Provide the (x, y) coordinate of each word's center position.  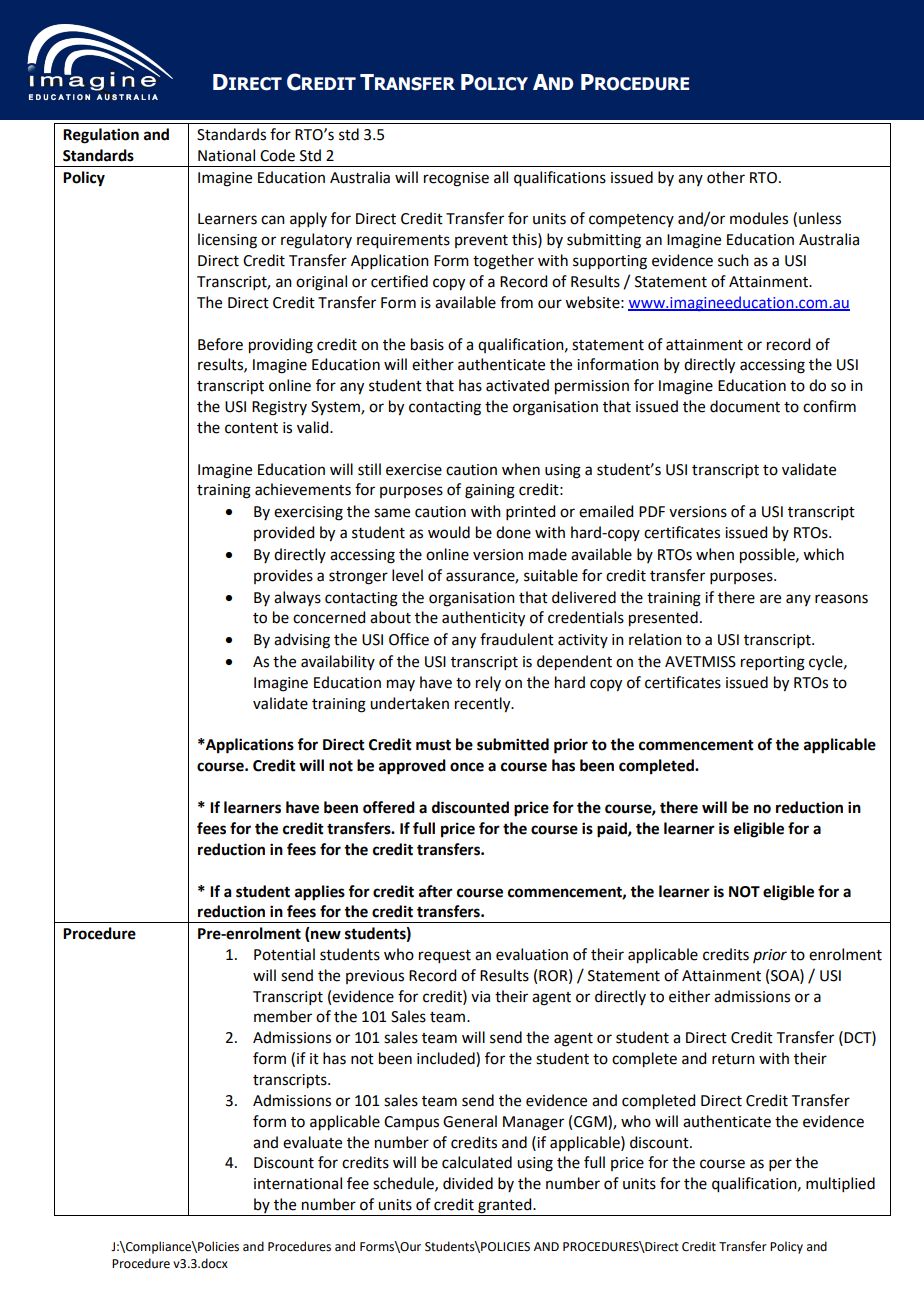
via (480, 997)
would (449, 532)
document (745, 406)
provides (283, 576)
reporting (773, 663)
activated (517, 385)
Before (220, 344)
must (433, 745)
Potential (284, 954)
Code (277, 155)
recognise (456, 179)
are (770, 599)
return (733, 1059)
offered (389, 807)
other (726, 177)
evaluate (312, 1142)
